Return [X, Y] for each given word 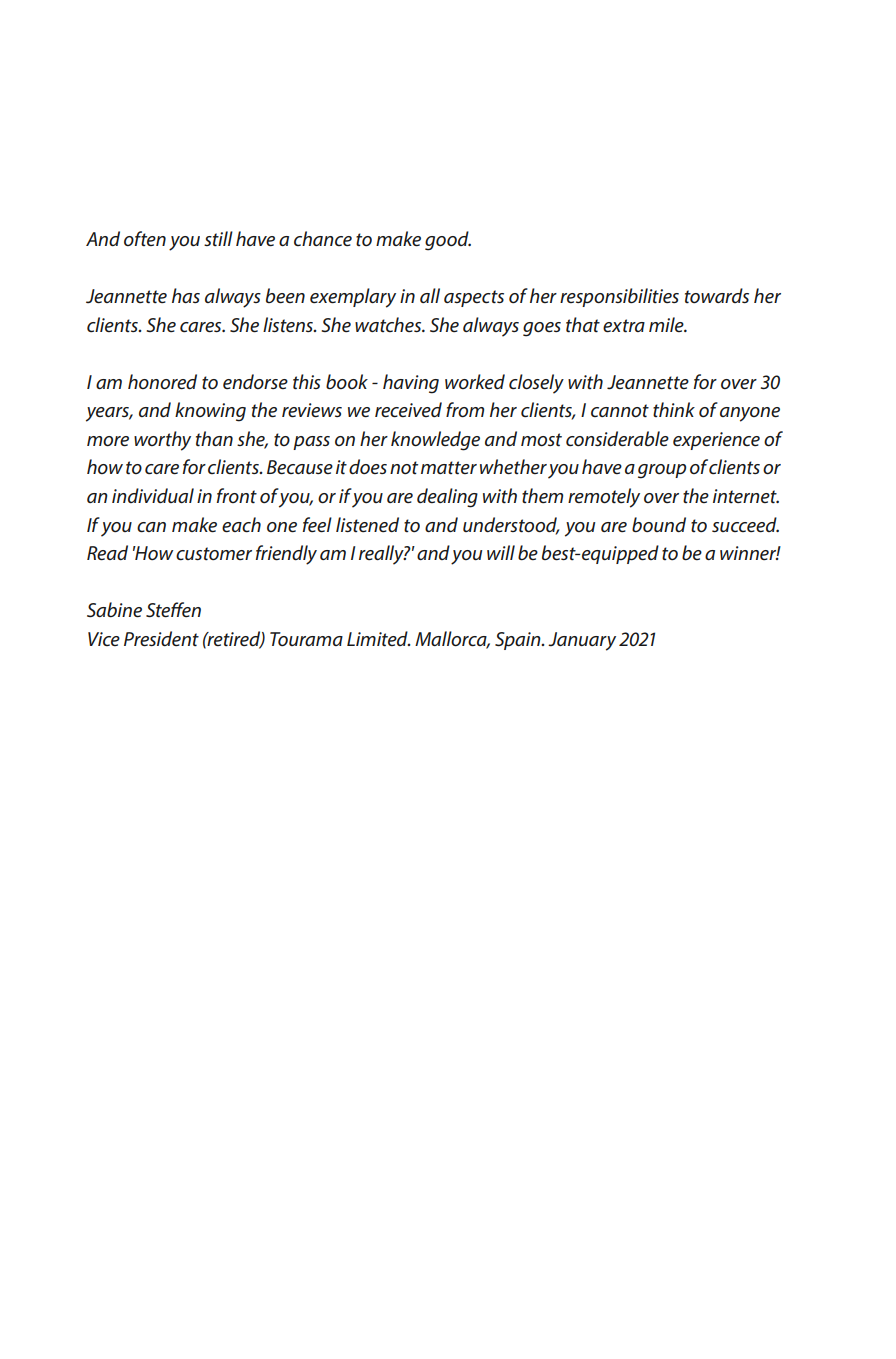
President [161, 639]
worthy [162, 441]
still [218, 239]
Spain [519, 641]
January [582, 641]
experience [716, 441]
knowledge [435, 441]
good [448, 241]
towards [717, 296]
